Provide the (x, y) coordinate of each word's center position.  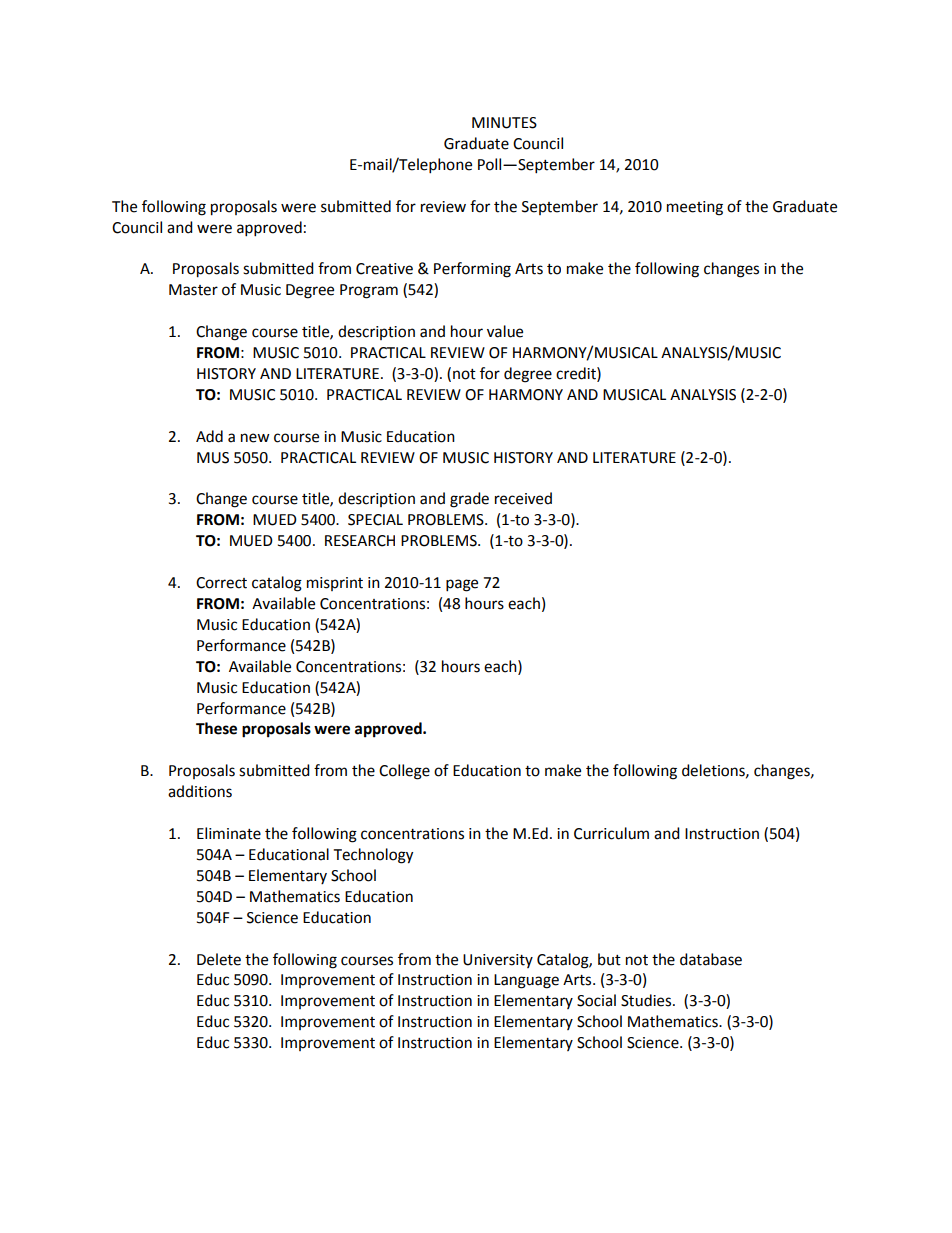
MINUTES (504, 123)
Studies (647, 1000)
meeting (695, 208)
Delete (219, 959)
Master (193, 290)
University (498, 961)
